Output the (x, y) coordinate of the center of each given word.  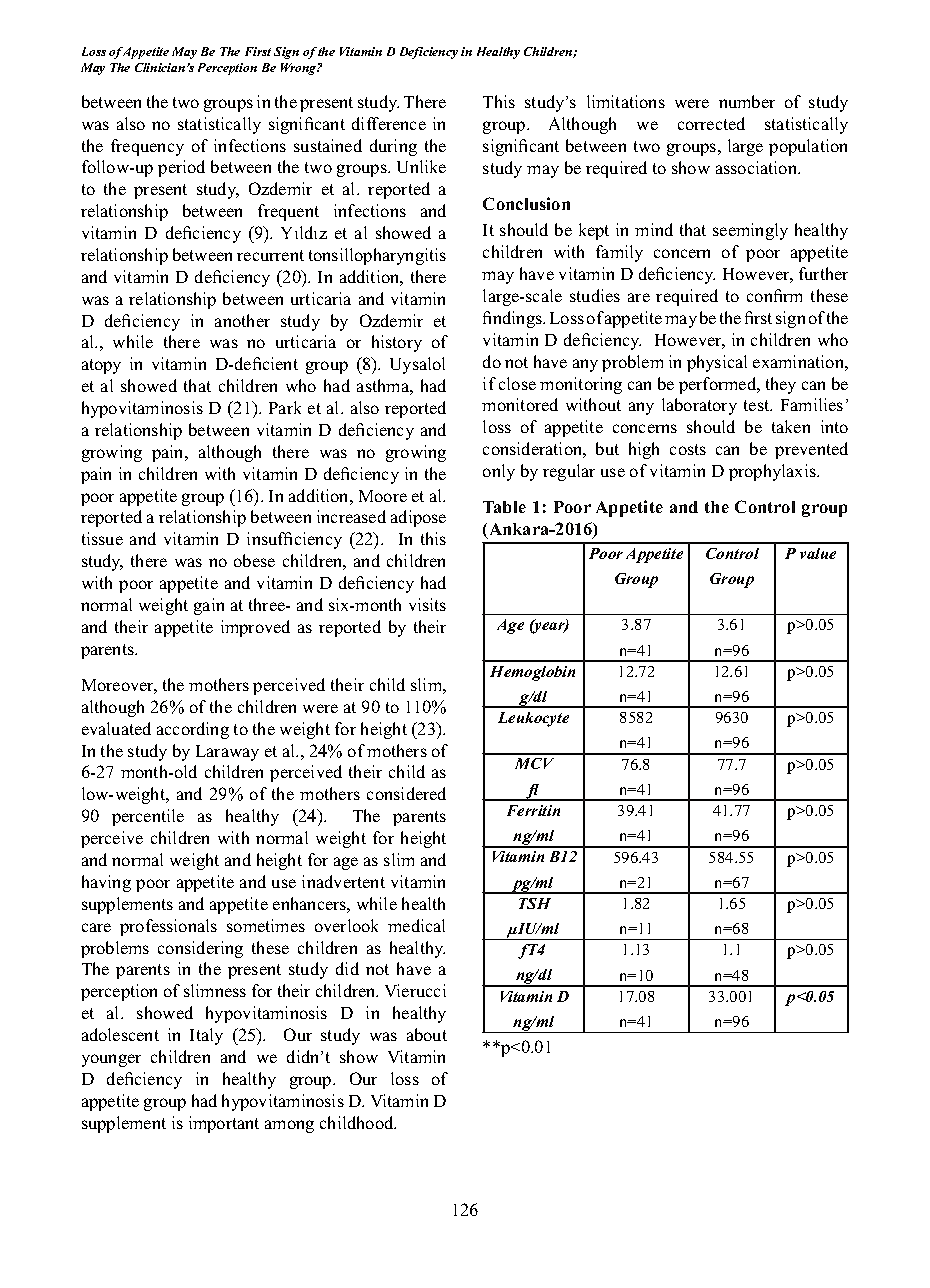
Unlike (421, 166)
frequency (147, 147)
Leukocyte (533, 719)
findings (513, 319)
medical (416, 925)
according (193, 730)
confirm (774, 295)
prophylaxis (773, 472)
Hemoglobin (532, 673)
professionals (168, 927)
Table (504, 507)
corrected (711, 123)
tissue (102, 538)
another (242, 320)
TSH (535, 903)
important (224, 1124)
